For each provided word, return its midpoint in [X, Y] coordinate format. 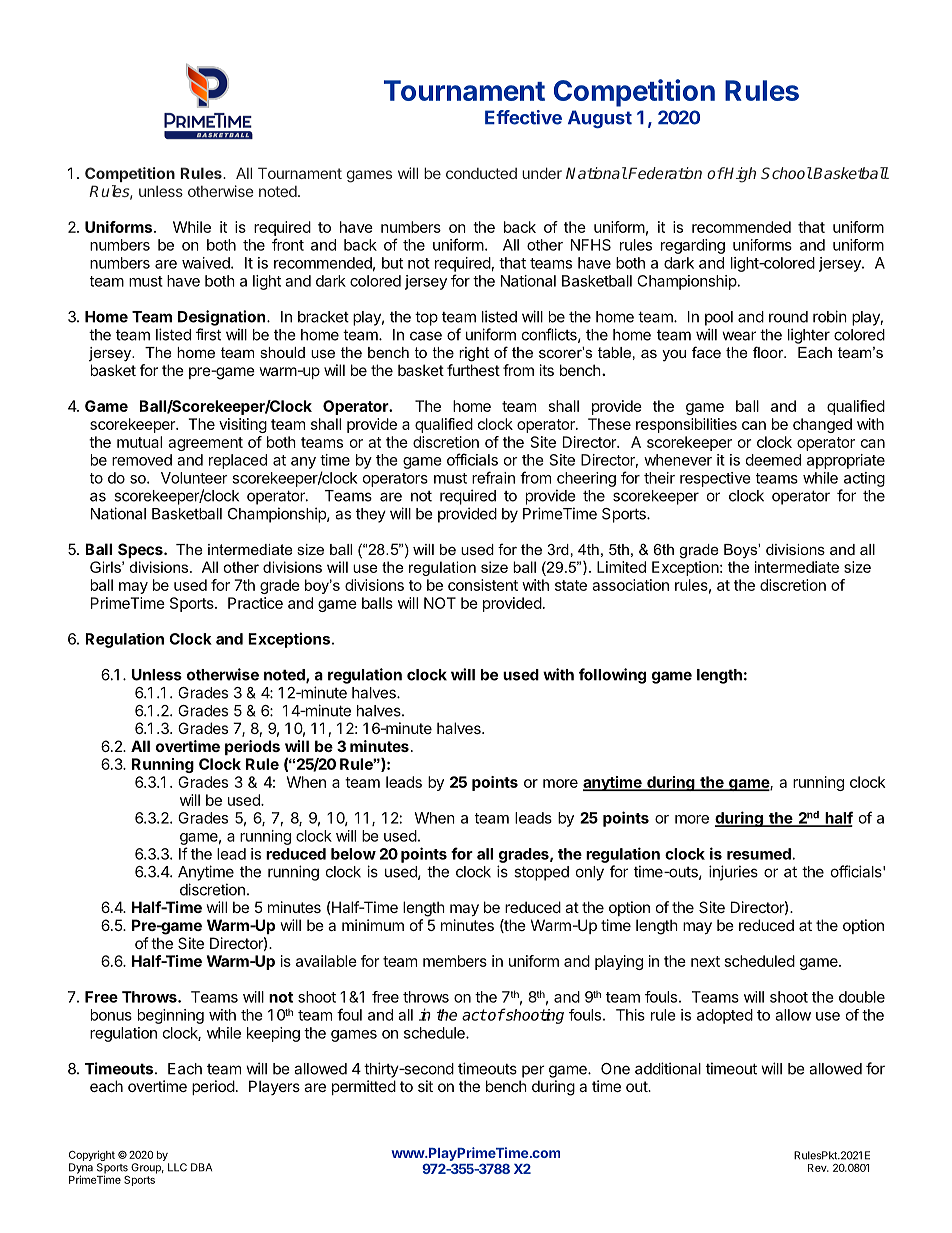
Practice [255, 603]
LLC [177, 1167]
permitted [364, 1087]
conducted [481, 173]
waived [207, 263]
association [630, 585]
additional [668, 1068]
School [786, 173]
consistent [483, 585]
